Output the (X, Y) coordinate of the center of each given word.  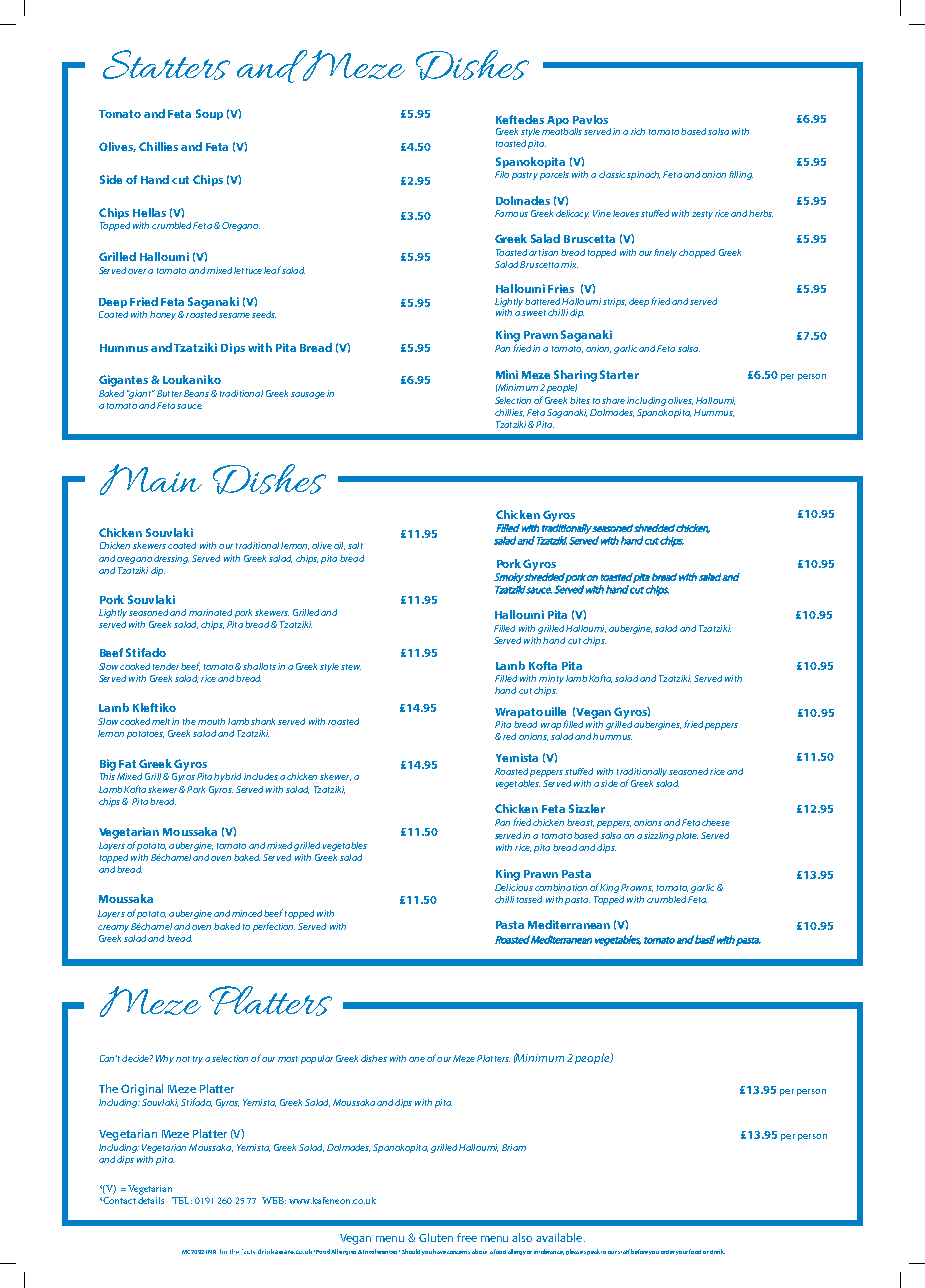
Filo (502, 174)
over (137, 271)
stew (351, 667)
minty (551, 679)
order (668, 1252)
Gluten (436, 1237)
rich (638, 131)
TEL (182, 1200)
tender (166, 666)
